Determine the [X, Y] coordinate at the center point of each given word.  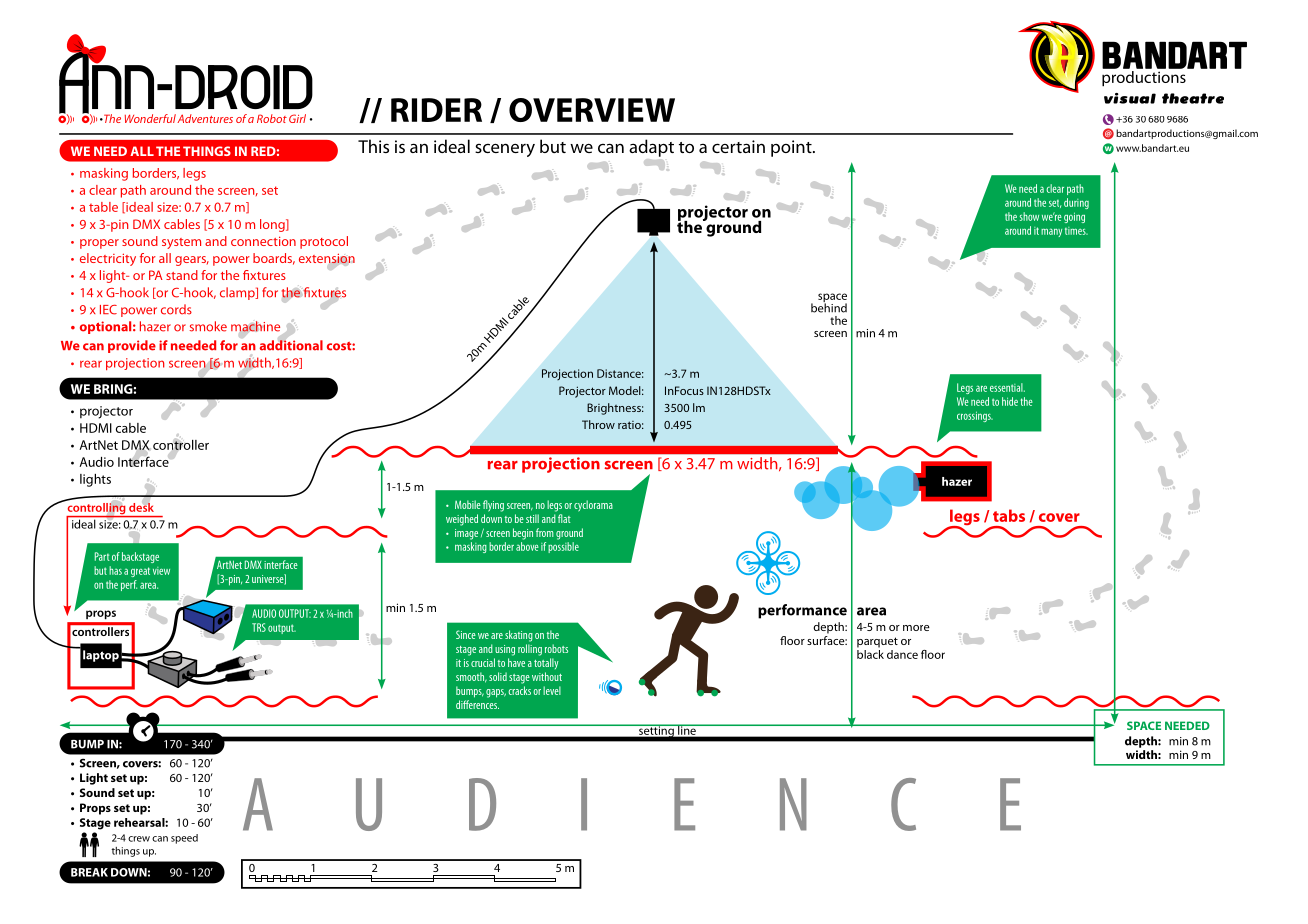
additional [291, 345]
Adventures [205, 118]
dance [902, 654]
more [916, 628]
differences [477, 704]
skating [519, 636]
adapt [651, 148]
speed [184, 839]
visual [1130, 98]
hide [1010, 401]
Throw [598, 424]
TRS [259, 627]
